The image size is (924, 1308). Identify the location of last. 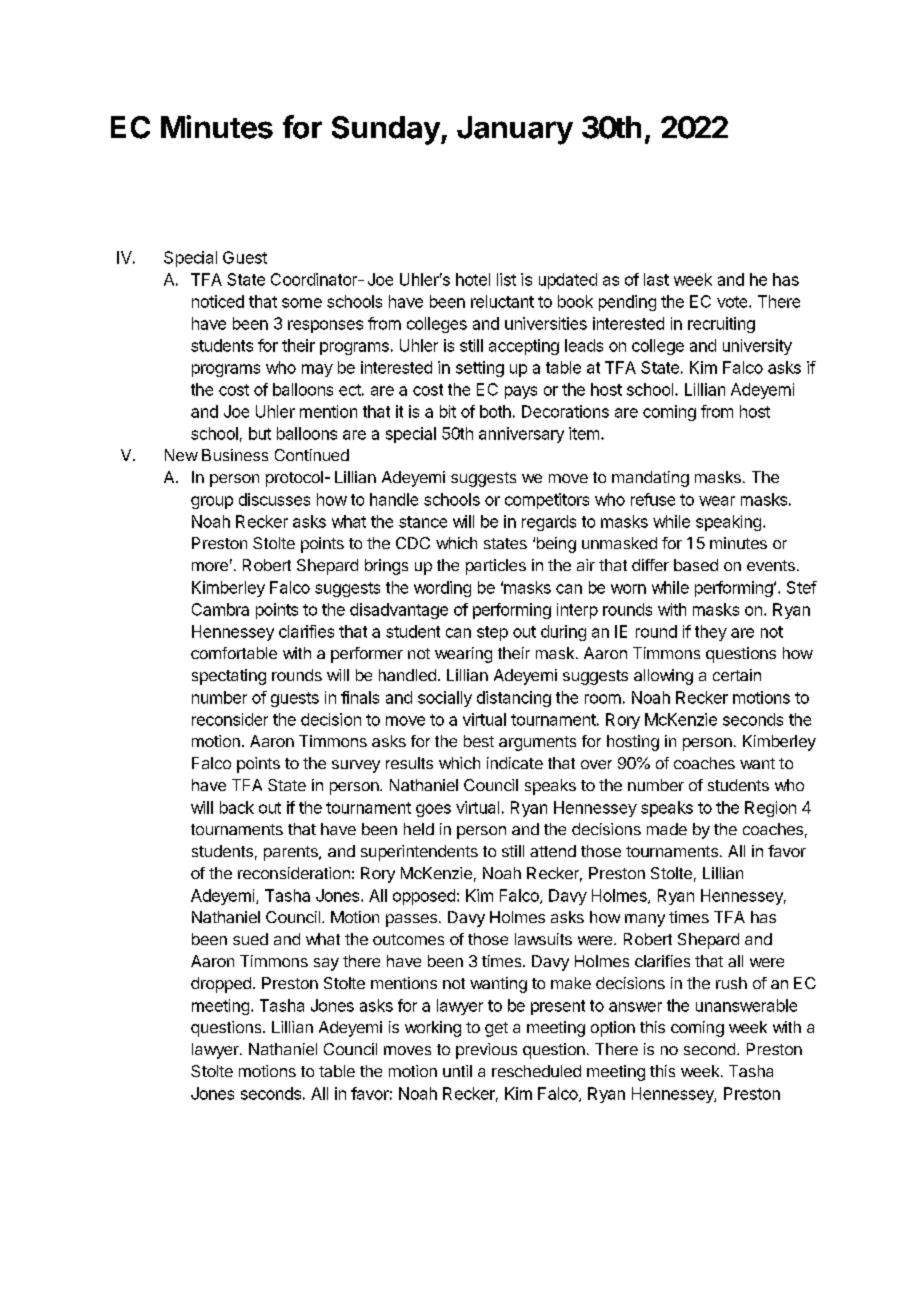
(656, 279).
